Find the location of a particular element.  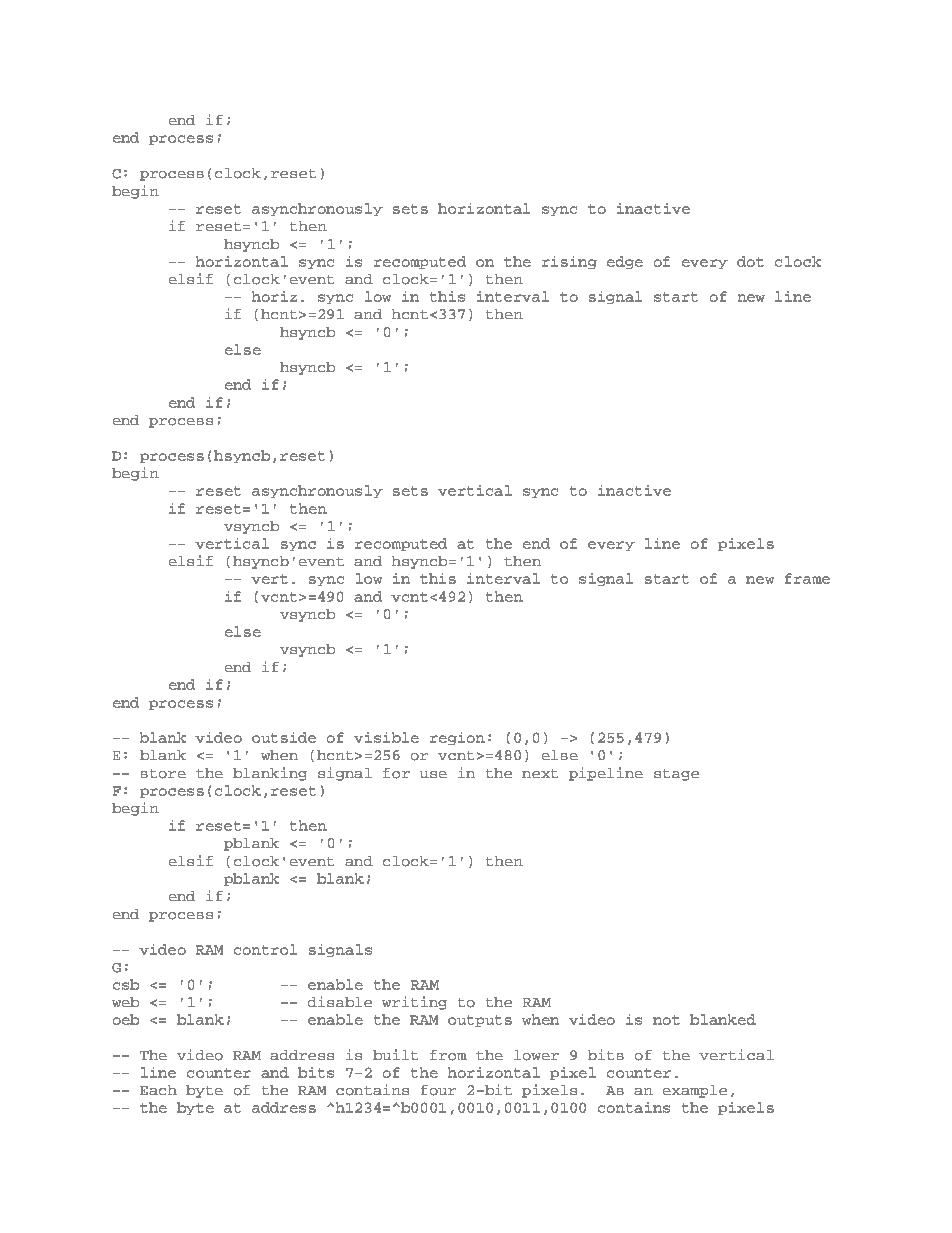

Each is located at coordinates (158, 1090).
